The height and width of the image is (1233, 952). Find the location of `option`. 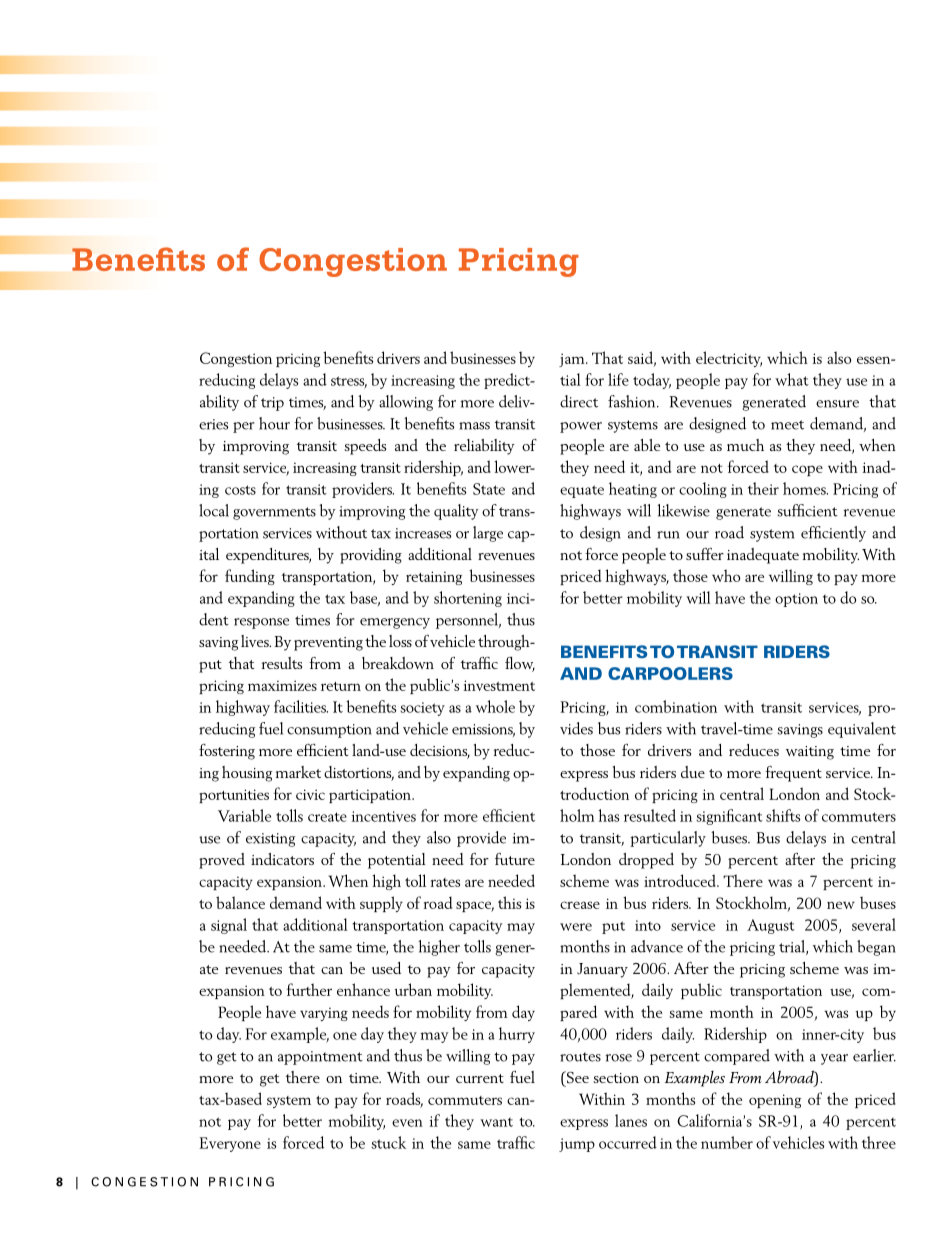

option is located at coordinates (796, 600).
